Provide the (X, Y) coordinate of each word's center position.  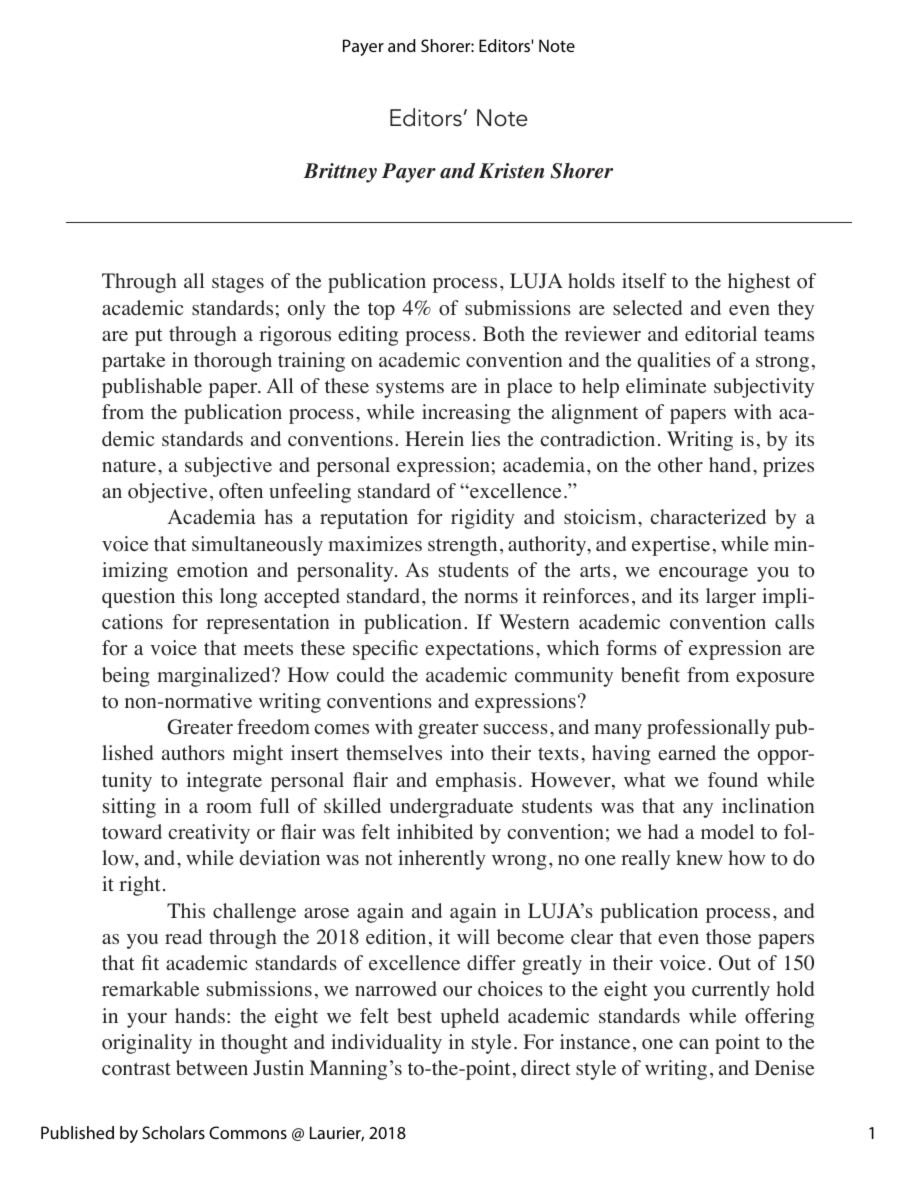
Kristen (511, 171)
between (212, 1068)
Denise (784, 1068)
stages (238, 284)
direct (546, 1068)
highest (759, 283)
